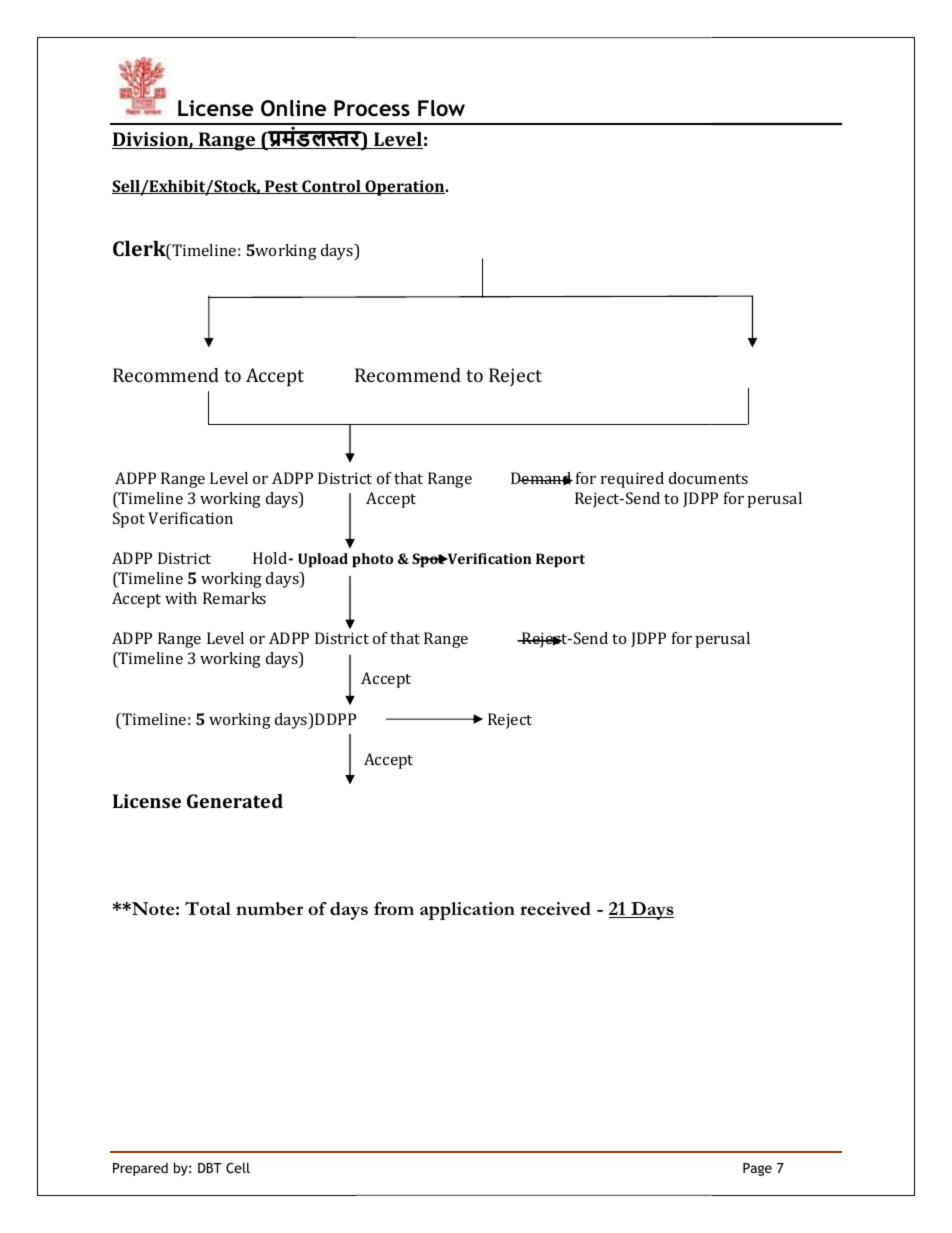 This document has width=952, height=1233. I want to click on Flow, so click(441, 108).
